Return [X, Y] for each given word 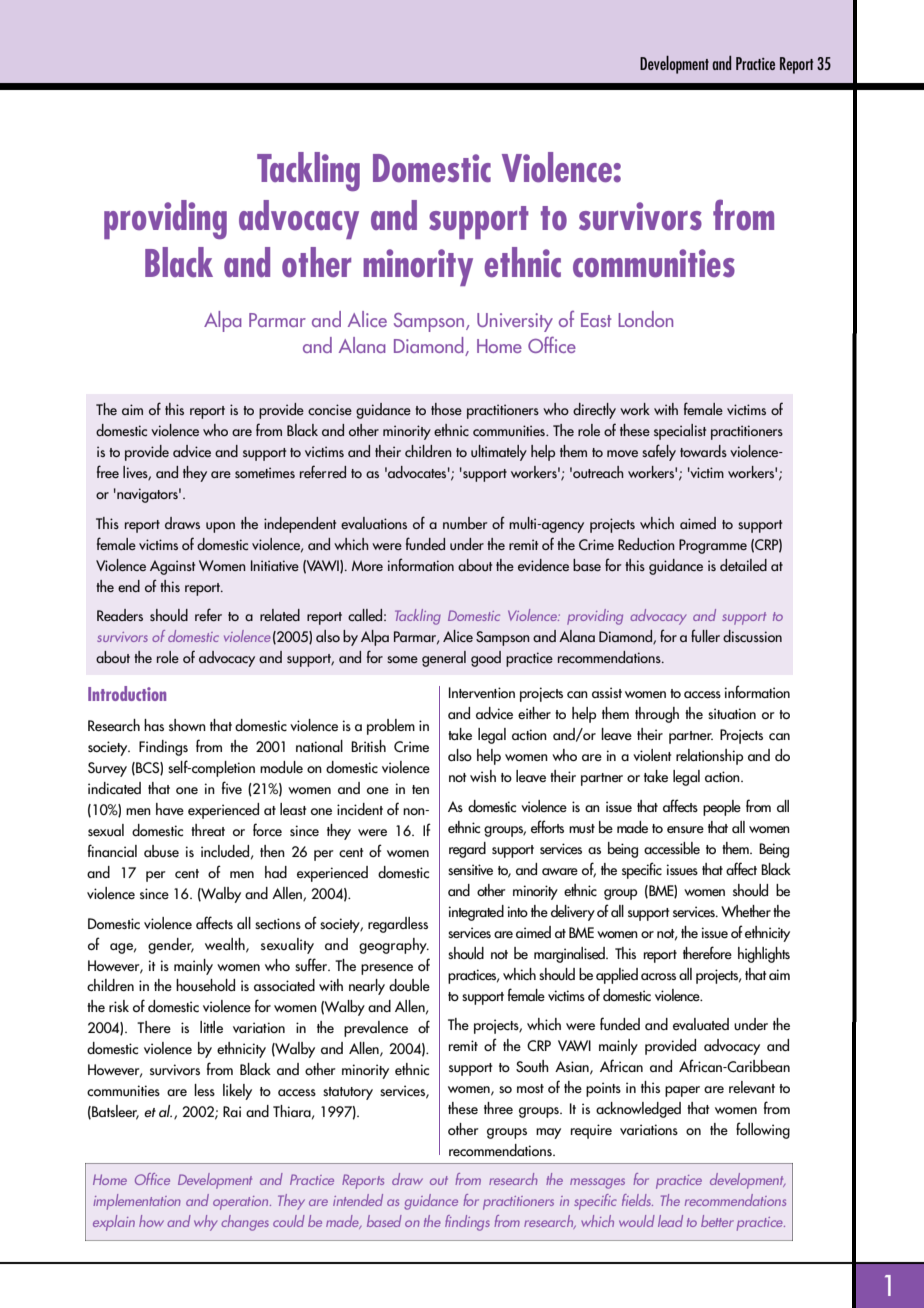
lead [670, 1221]
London [646, 319]
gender [171, 946]
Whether [746, 911]
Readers [120, 615]
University [515, 322]
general [444, 659]
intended [358, 1200]
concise [330, 409]
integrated [476, 913]
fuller [705, 636]
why [206, 1223]
